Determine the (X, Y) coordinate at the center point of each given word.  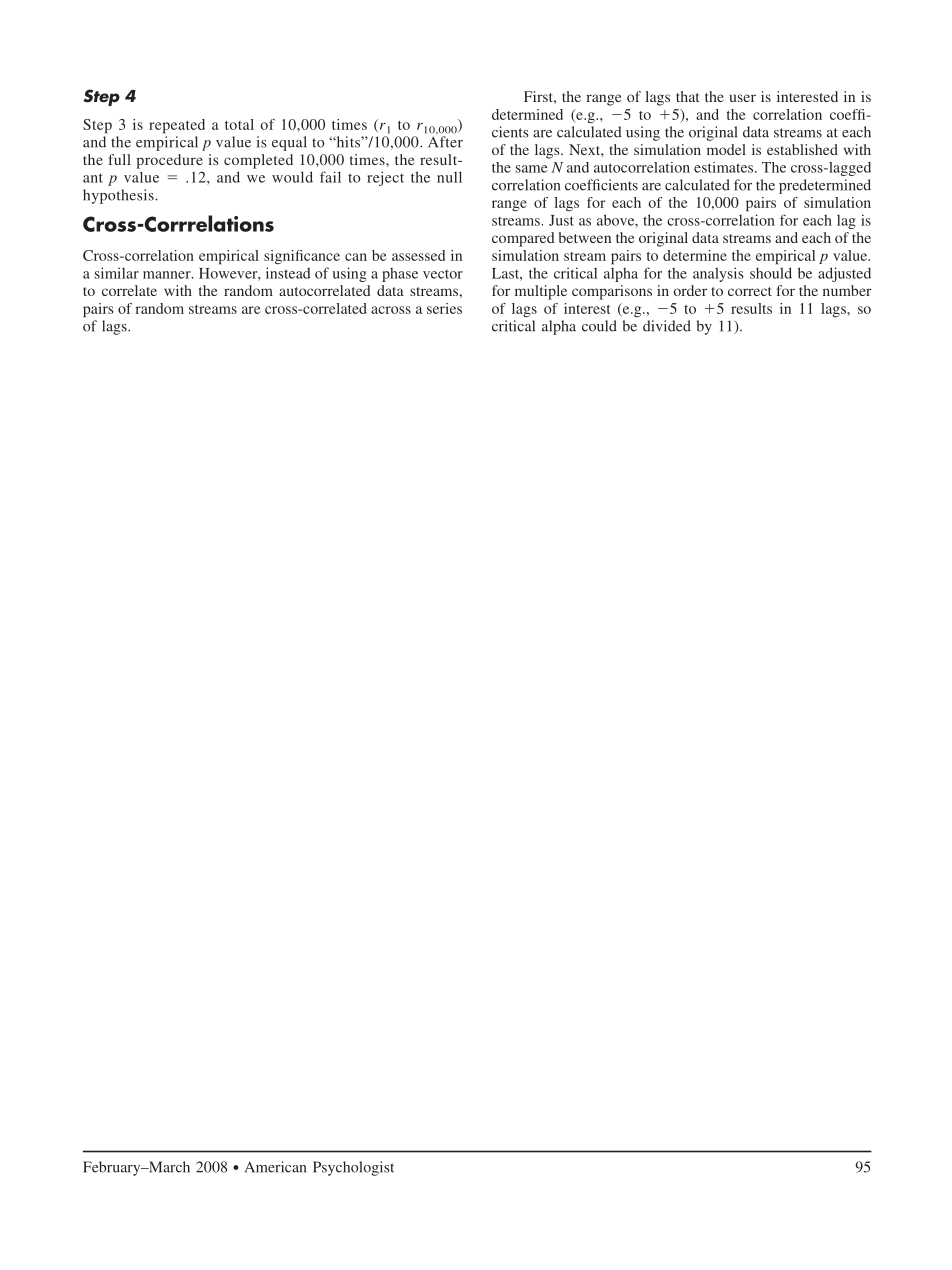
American (275, 1167)
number (847, 290)
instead (288, 273)
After (445, 141)
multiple (541, 292)
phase (400, 275)
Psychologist (353, 1168)
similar (117, 273)
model (726, 149)
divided (667, 326)
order (690, 290)
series (444, 308)
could (599, 326)
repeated (177, 126)
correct (750, 291)
